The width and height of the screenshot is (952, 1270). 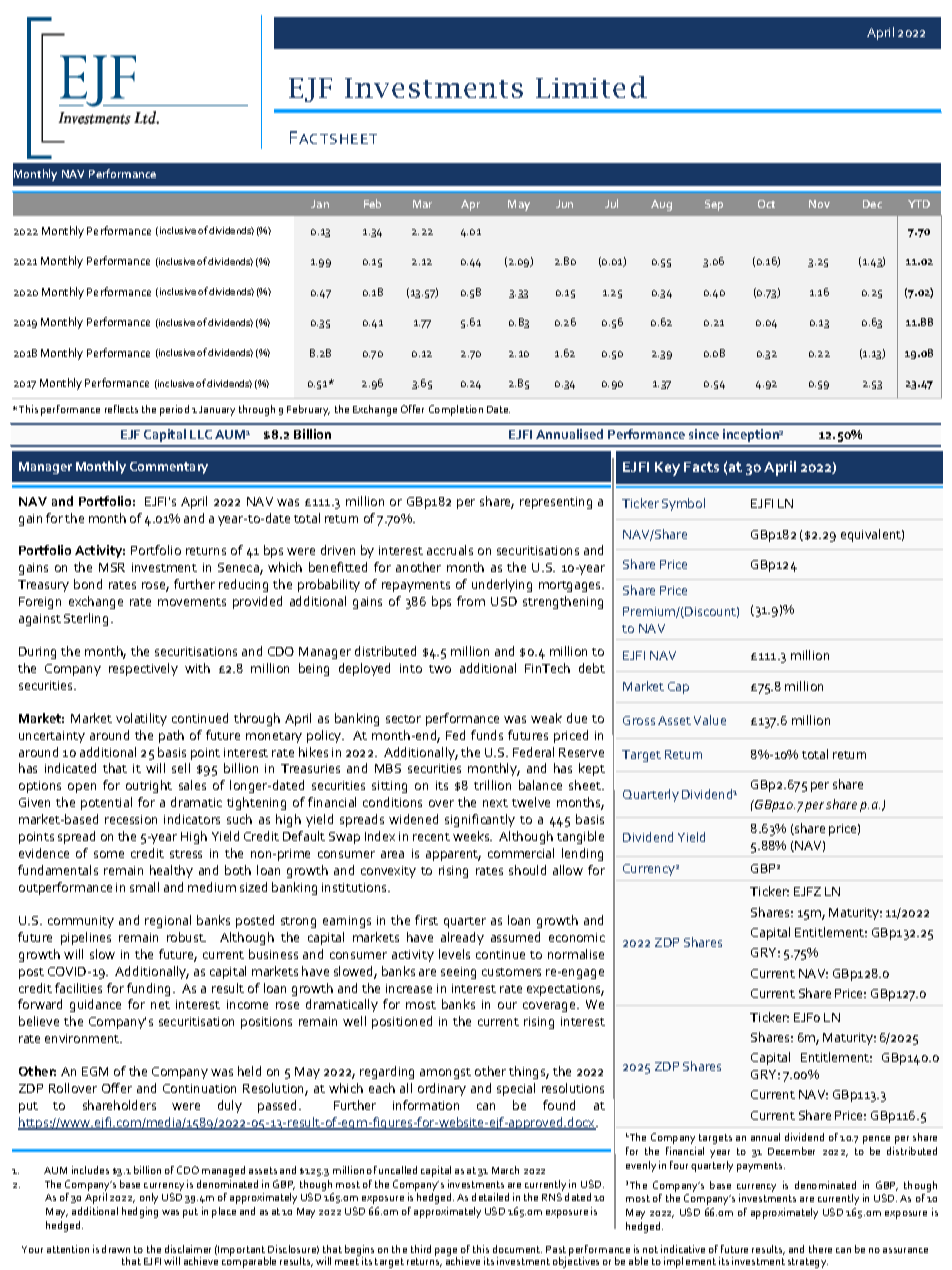 I want to click on Limited, so click(x=591, y=87).
